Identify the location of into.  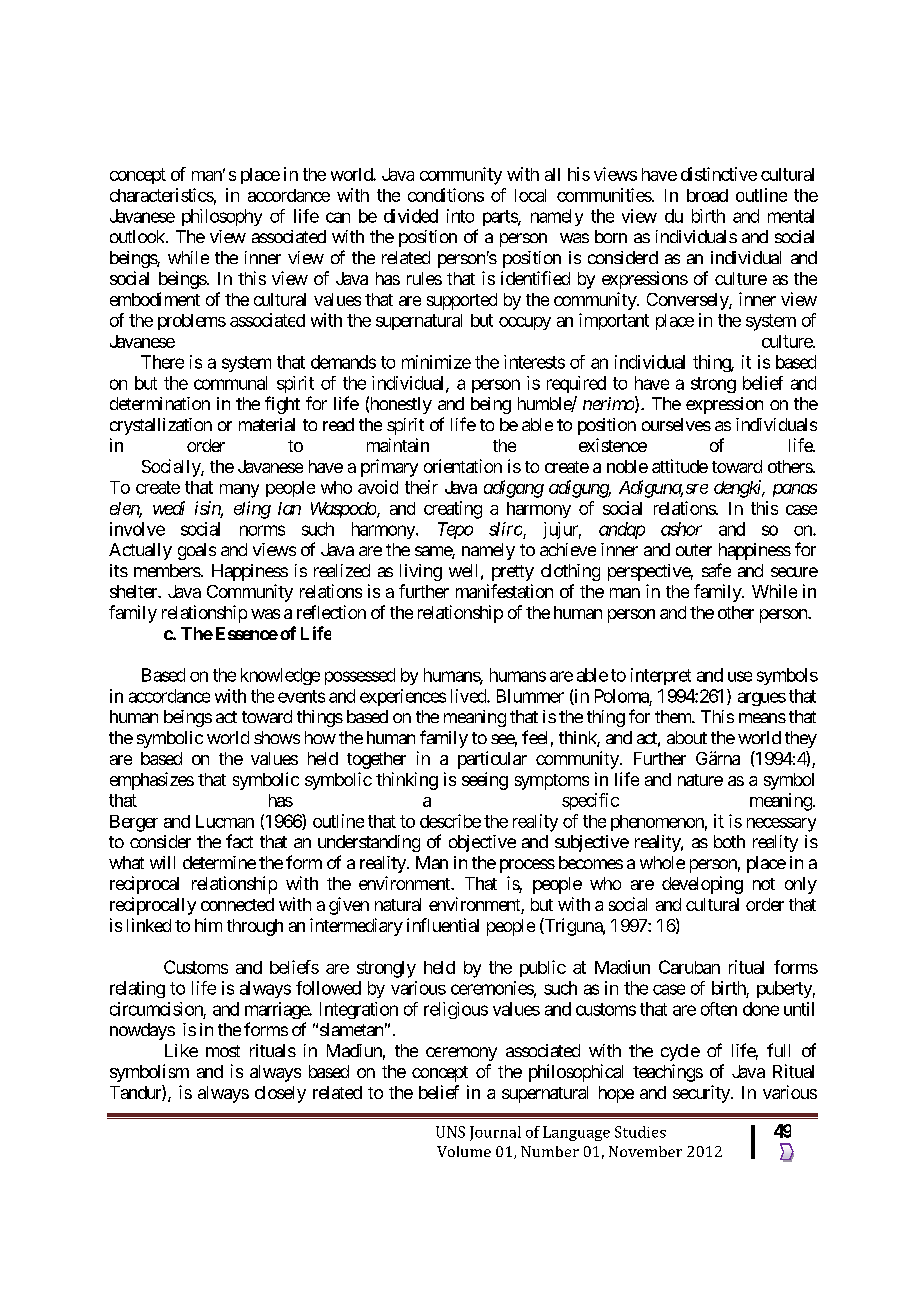
(460, 216).
